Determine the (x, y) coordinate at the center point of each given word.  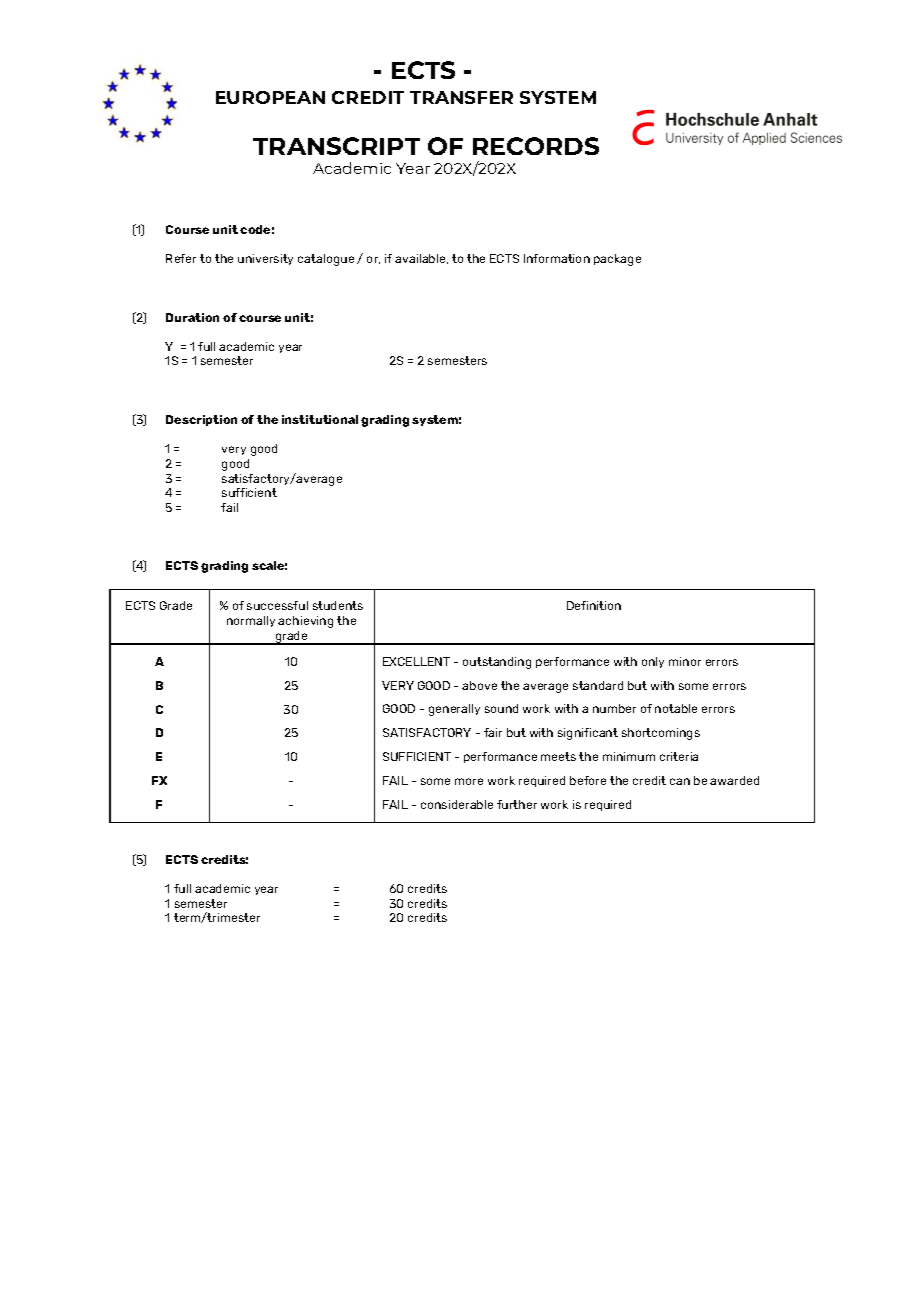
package (617, 260)
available (421, 259)
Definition (594, 605)
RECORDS (536, 146)
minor (685, 661)
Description (201, 420)
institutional (320, 419)
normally (251, 621)
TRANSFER (461, 97)
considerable (457, 804)
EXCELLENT (416, 661)
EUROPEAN (270, 97)
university (265, 259)
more (469, 781)
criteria (679, 756)
